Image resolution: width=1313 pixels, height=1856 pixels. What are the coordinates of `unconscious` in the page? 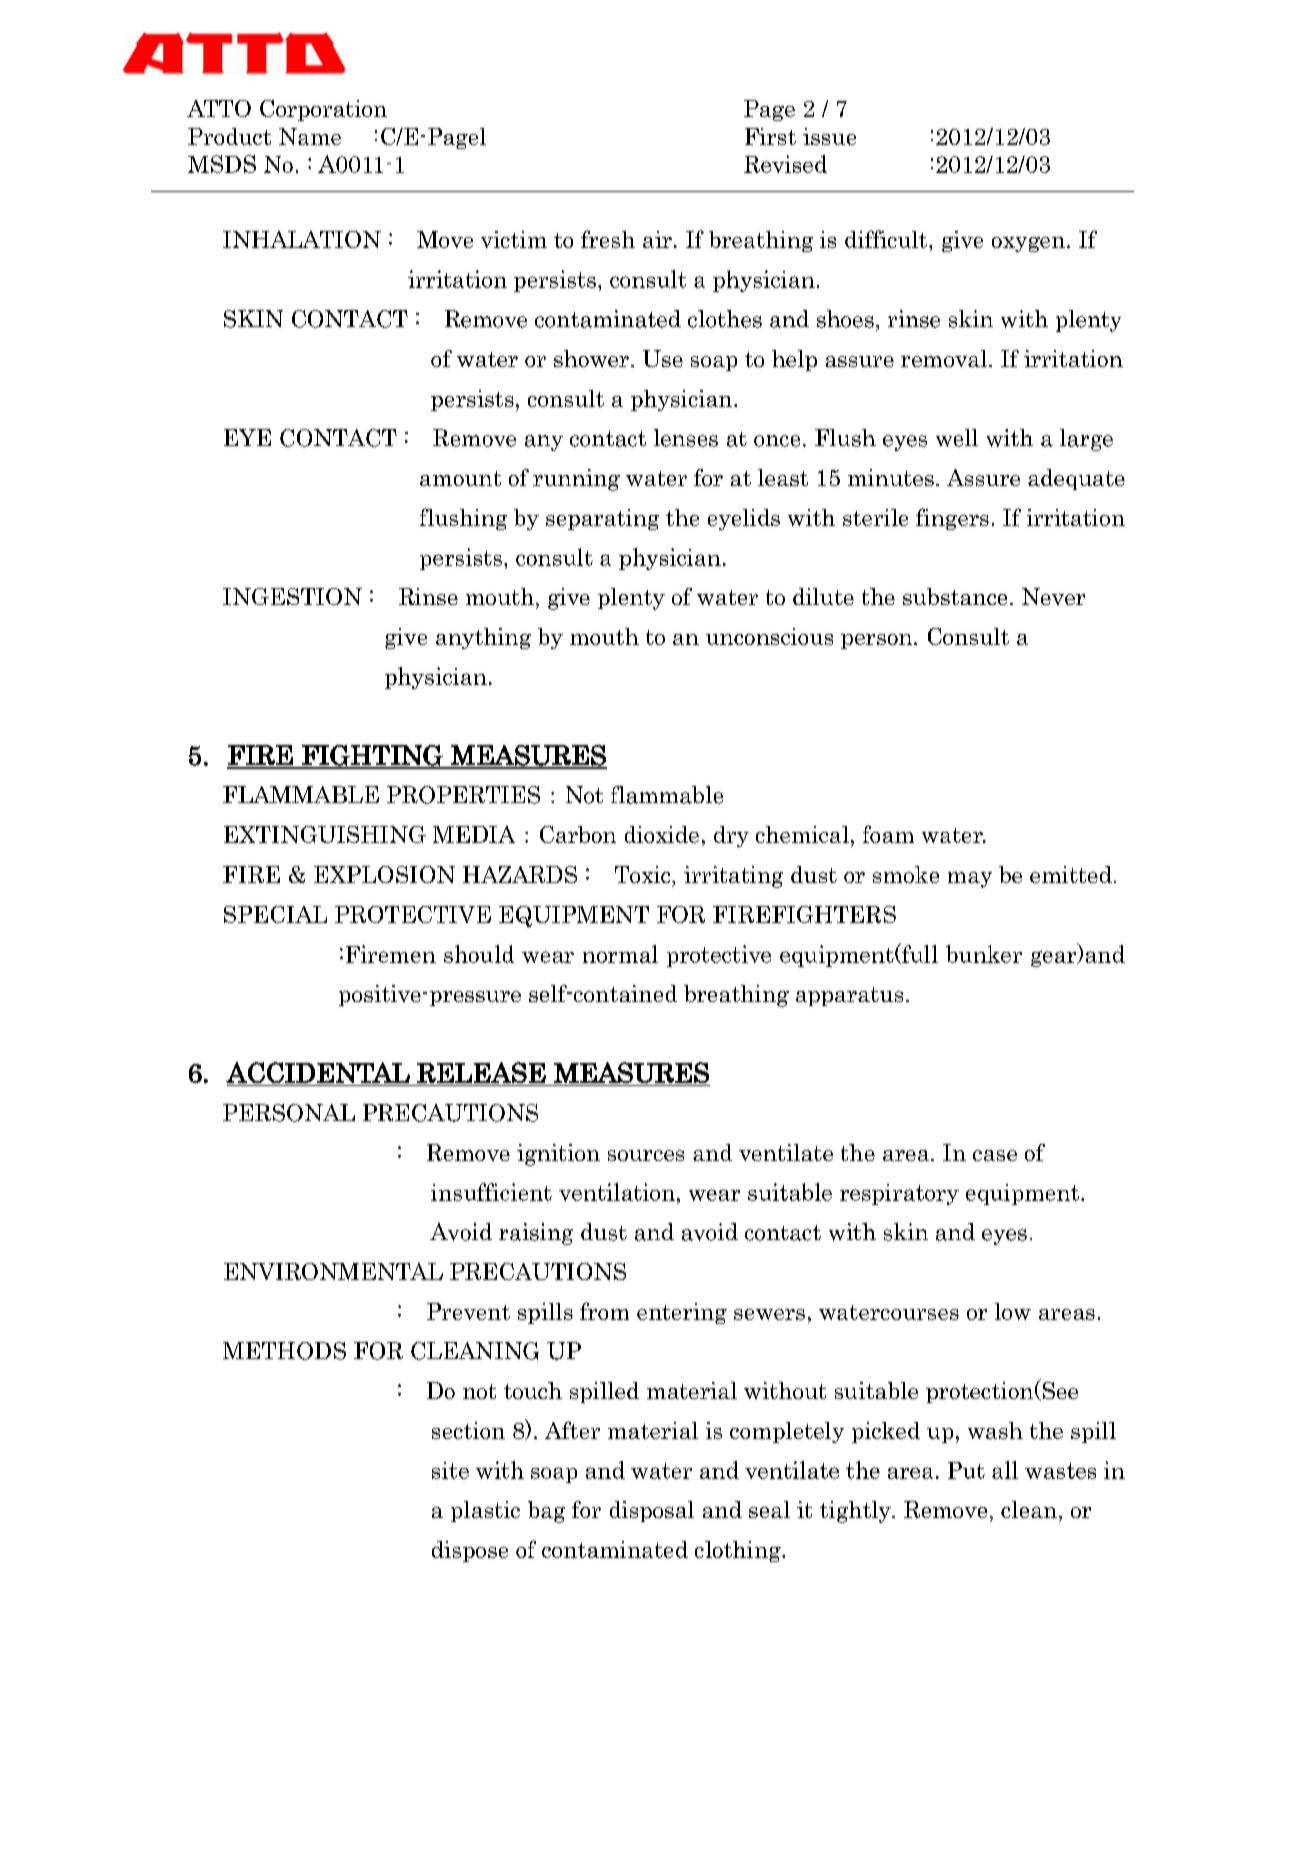 It's located at (769, 636).
